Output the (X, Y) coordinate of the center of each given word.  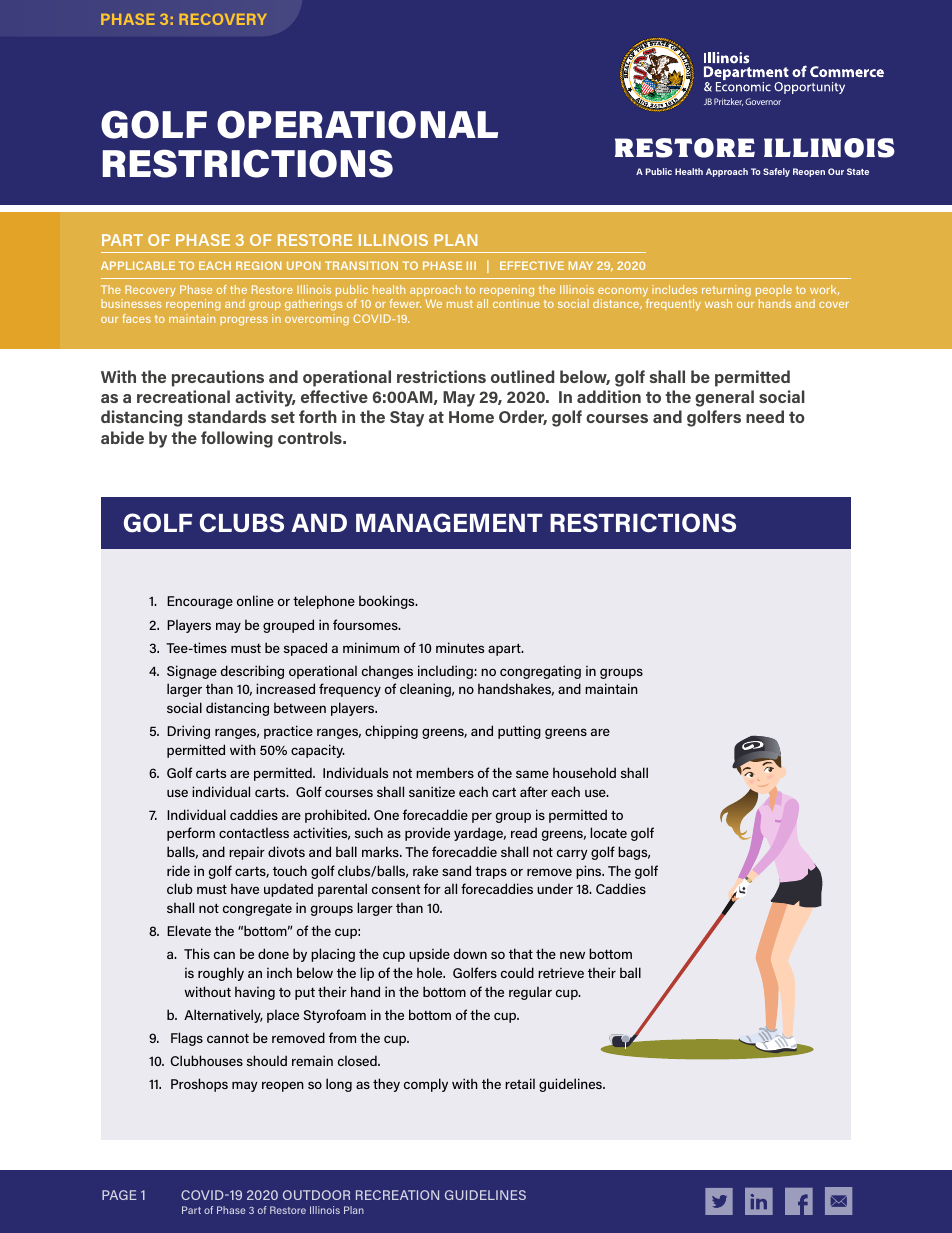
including (445, 672)
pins (590, 872)
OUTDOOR (316, 1195)
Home (471, 417)
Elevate (189, 930)
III (471, 265)
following (237, 439)
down (470, 953)
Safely (776, 172)
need (765, 416)
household (584, 772)
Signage (192, 672)
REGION (259, 265)
